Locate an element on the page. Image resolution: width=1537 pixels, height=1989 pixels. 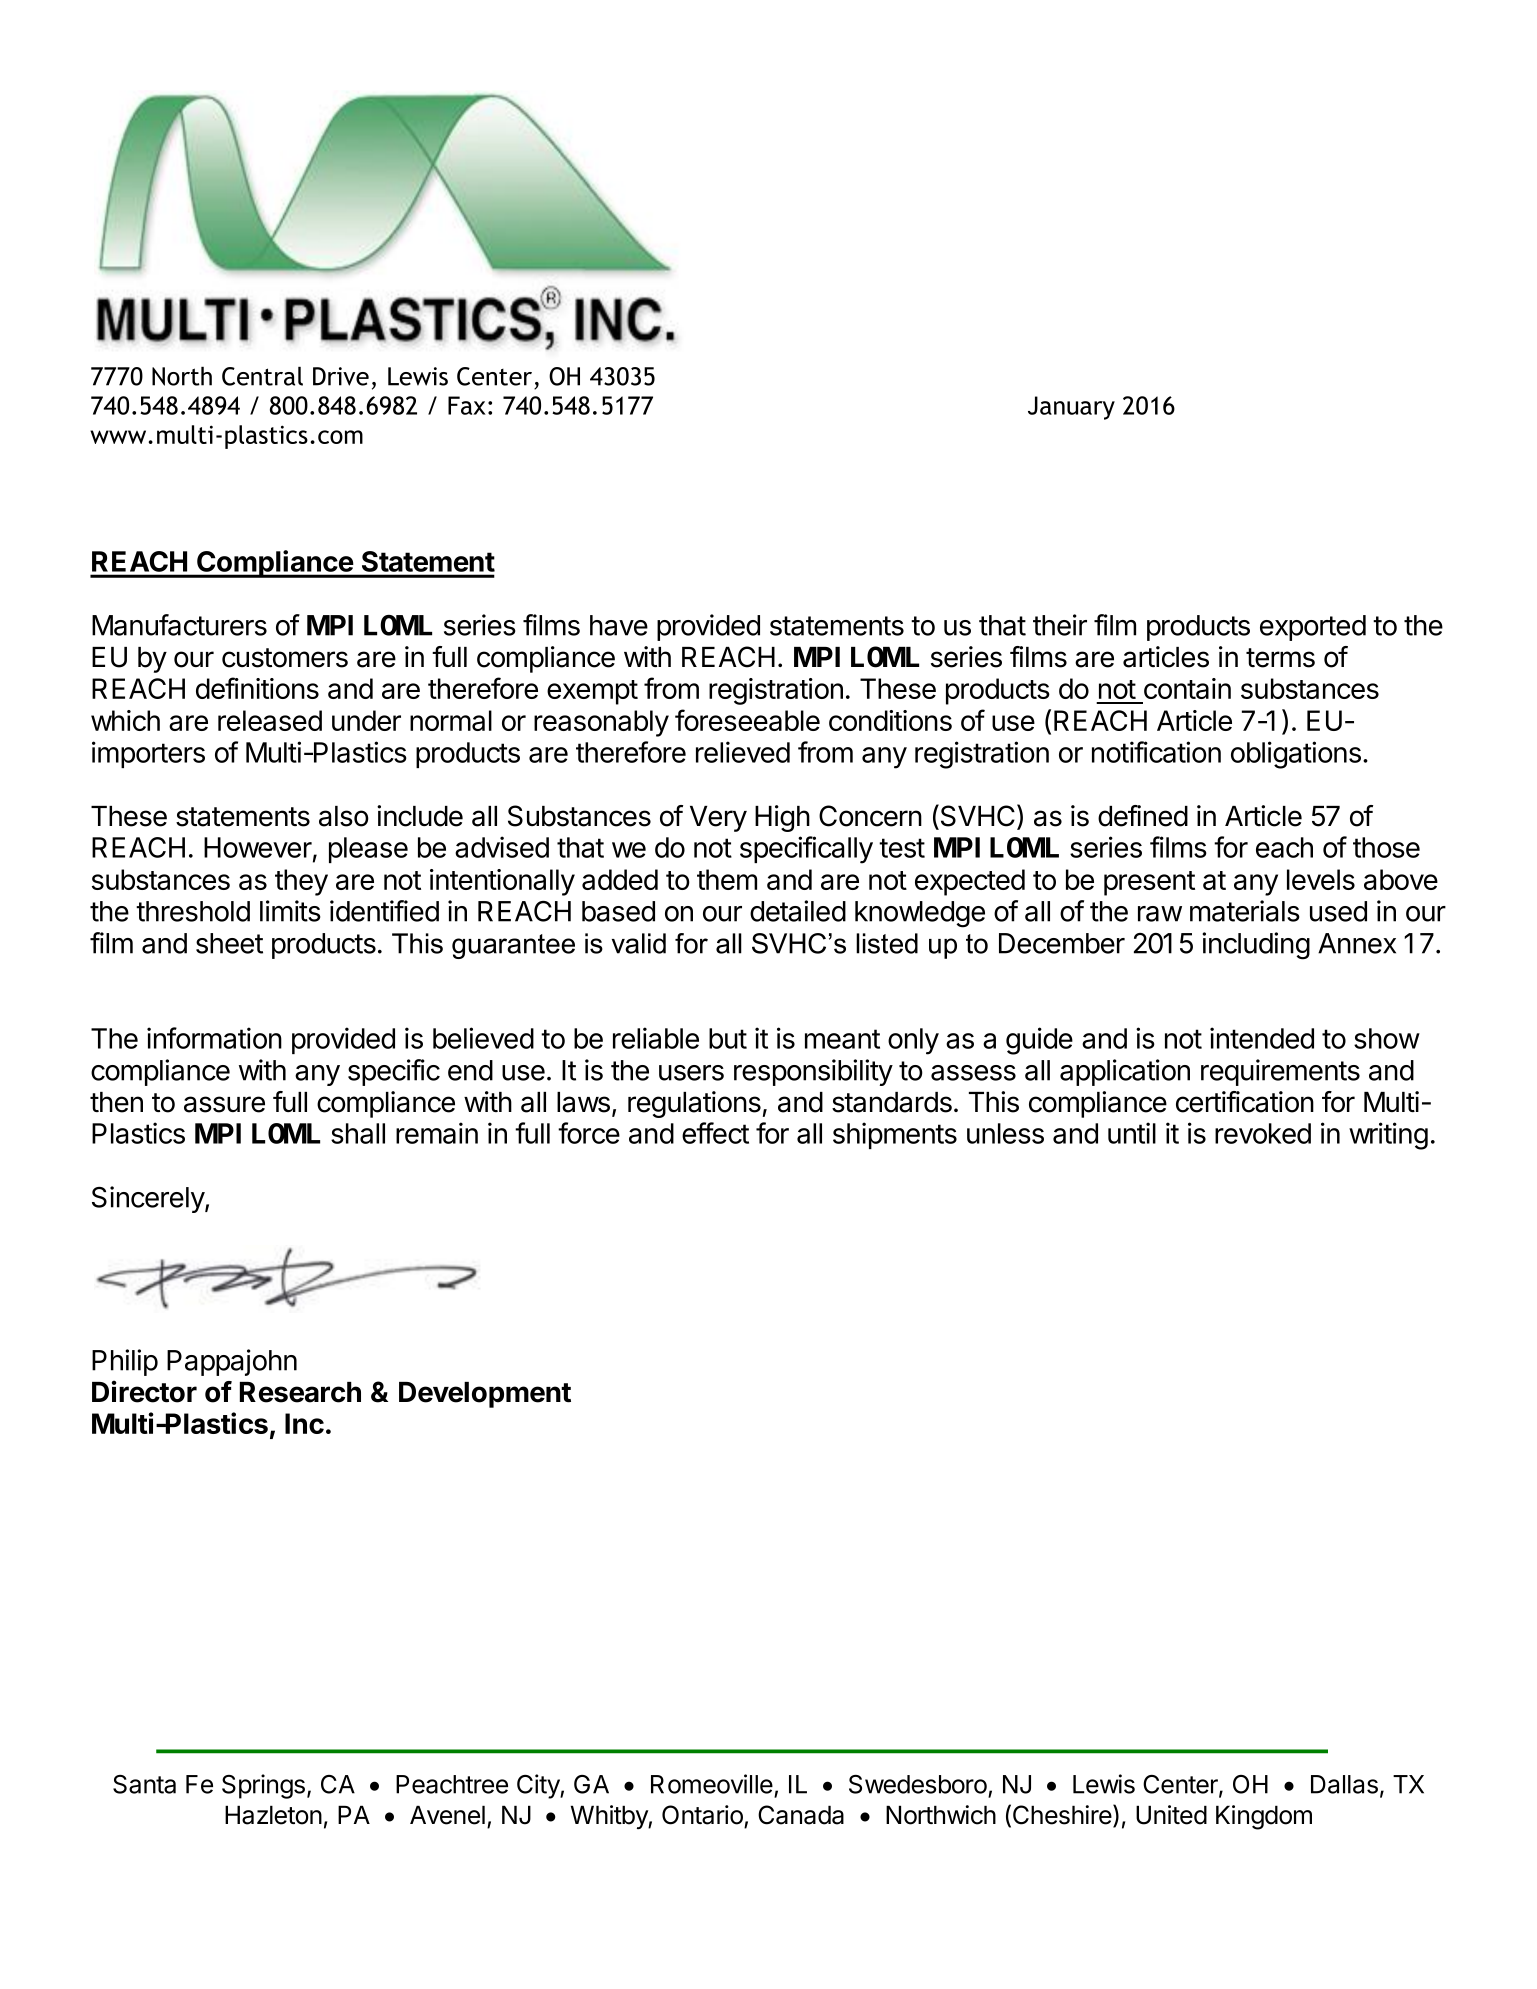
certification is located at coordinates (1245, 1102).
